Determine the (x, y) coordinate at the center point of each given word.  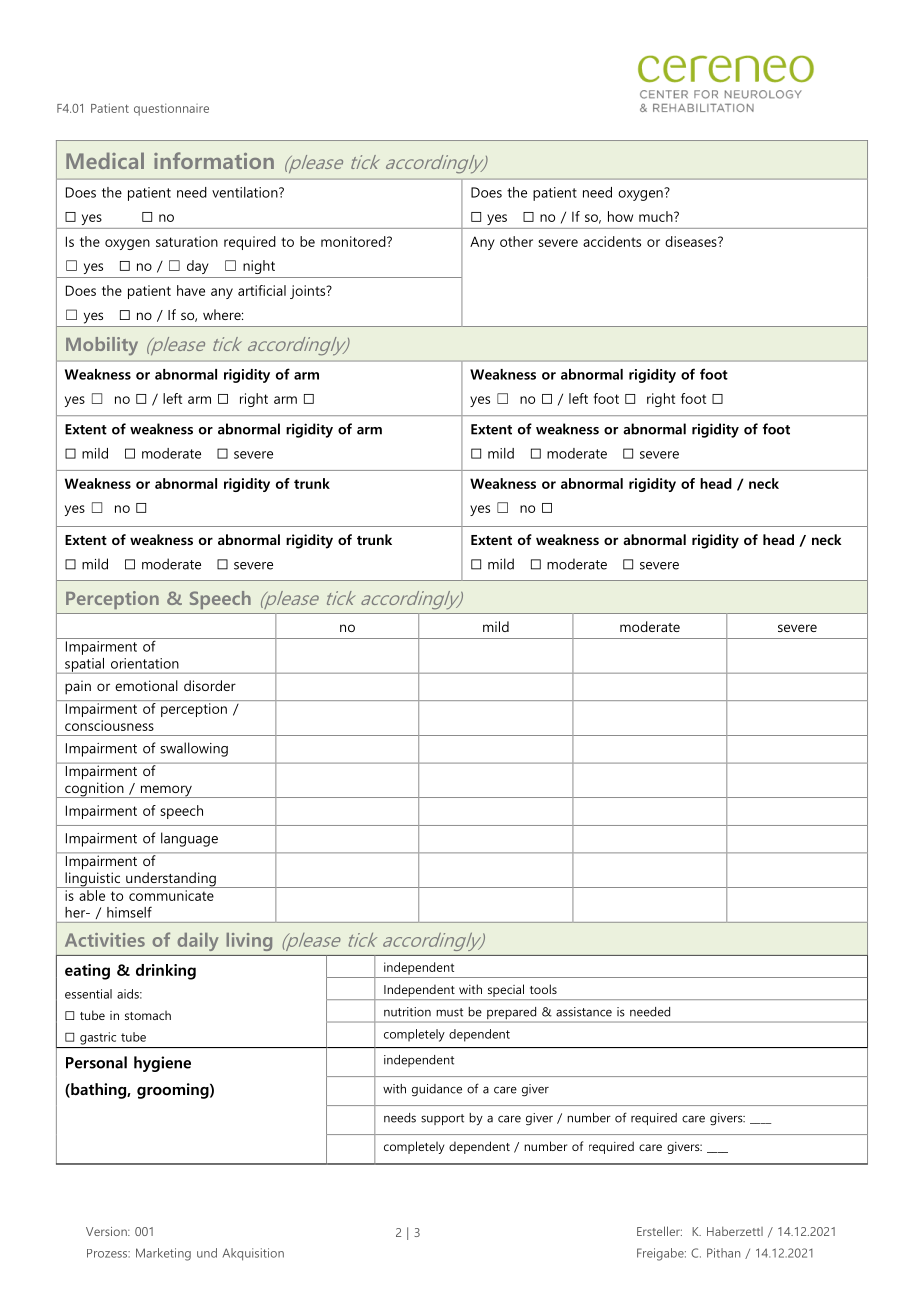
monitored (354, 241)
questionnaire (171, 109)
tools (543, 989)
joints (309, 292)
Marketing (163, 1254)
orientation (145, 663)
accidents (612, 241)
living (249, 942)
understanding (171, 880)
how (620, 216)
